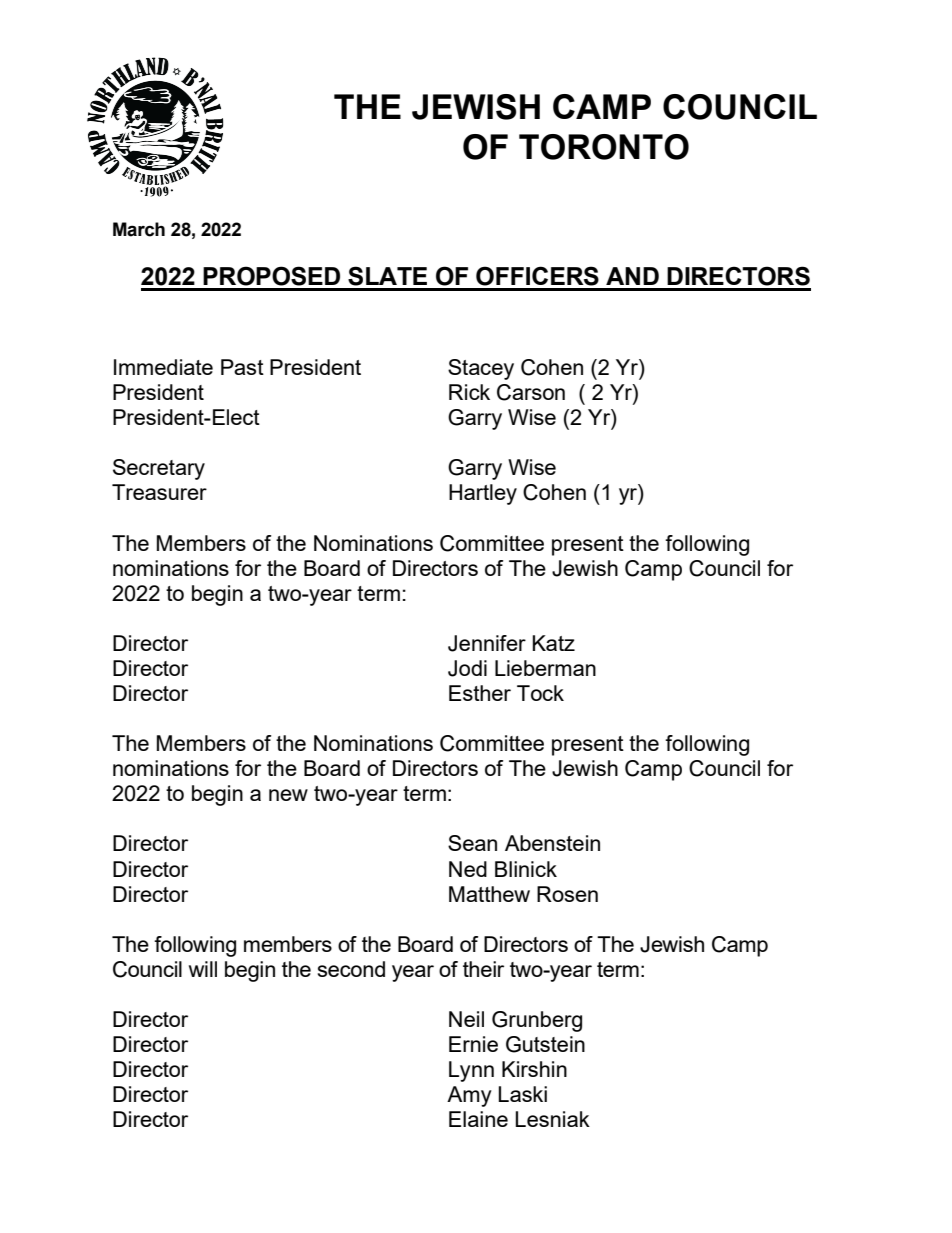  What do you see at coordinates (351, 969) in the screenshot?
I see `second` at bounding box center [351, 969].
